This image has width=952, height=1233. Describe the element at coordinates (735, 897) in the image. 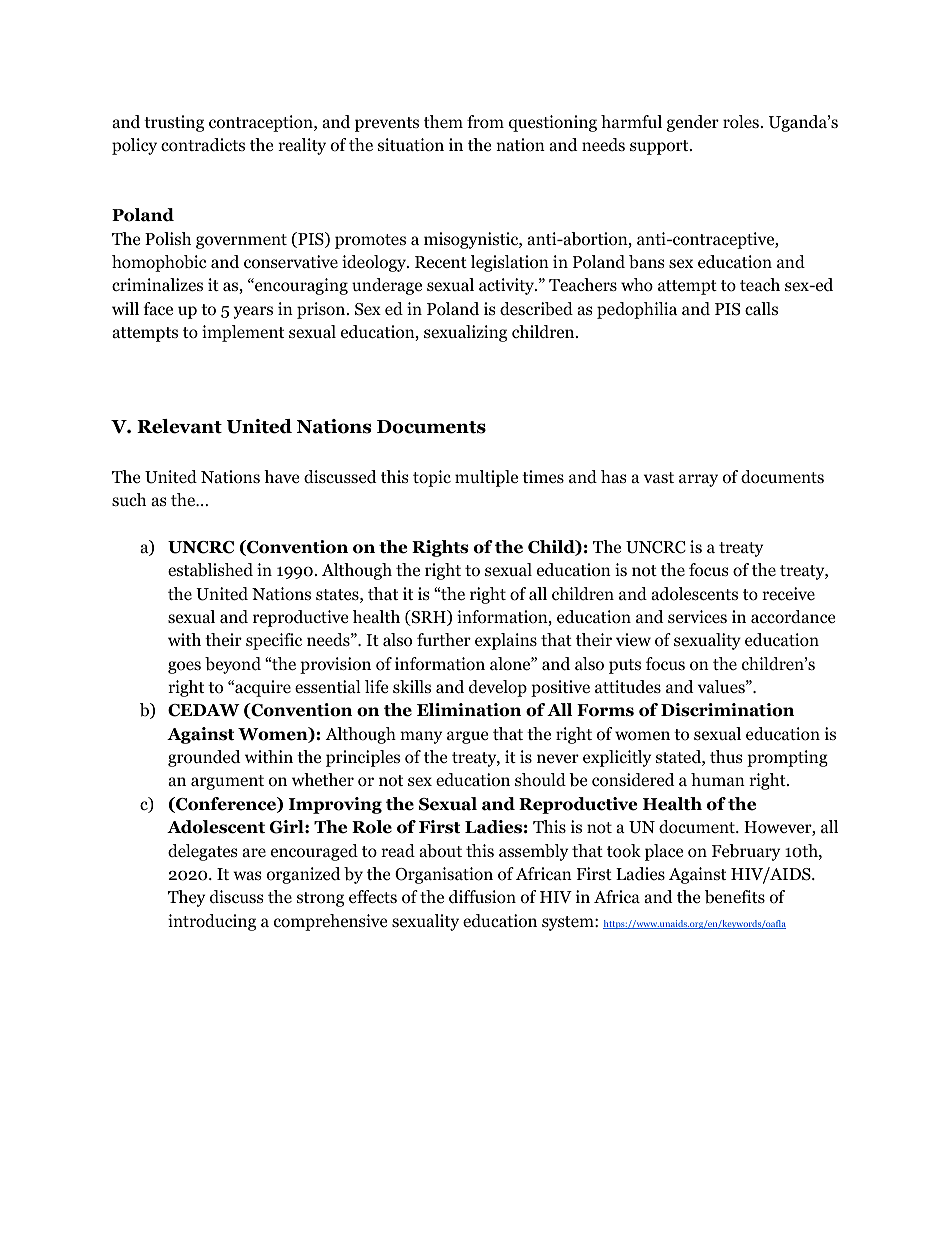

I see `benefits` at that location.
